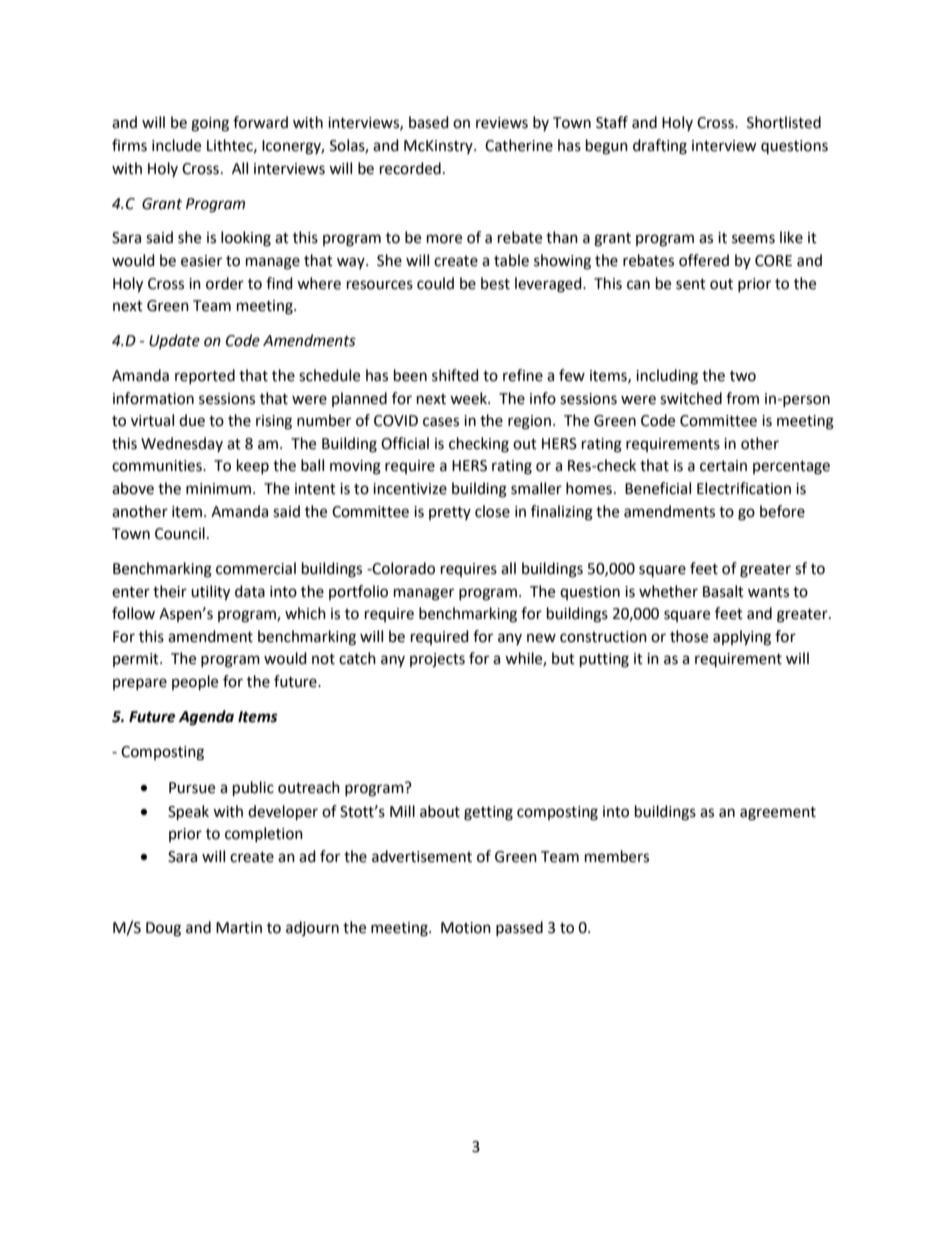 This screenshot has height=1233, width=952. What do you see at coordinates (744, 488) in the screenshot?
I see `Electrification` at bounding box center [744, 488].
